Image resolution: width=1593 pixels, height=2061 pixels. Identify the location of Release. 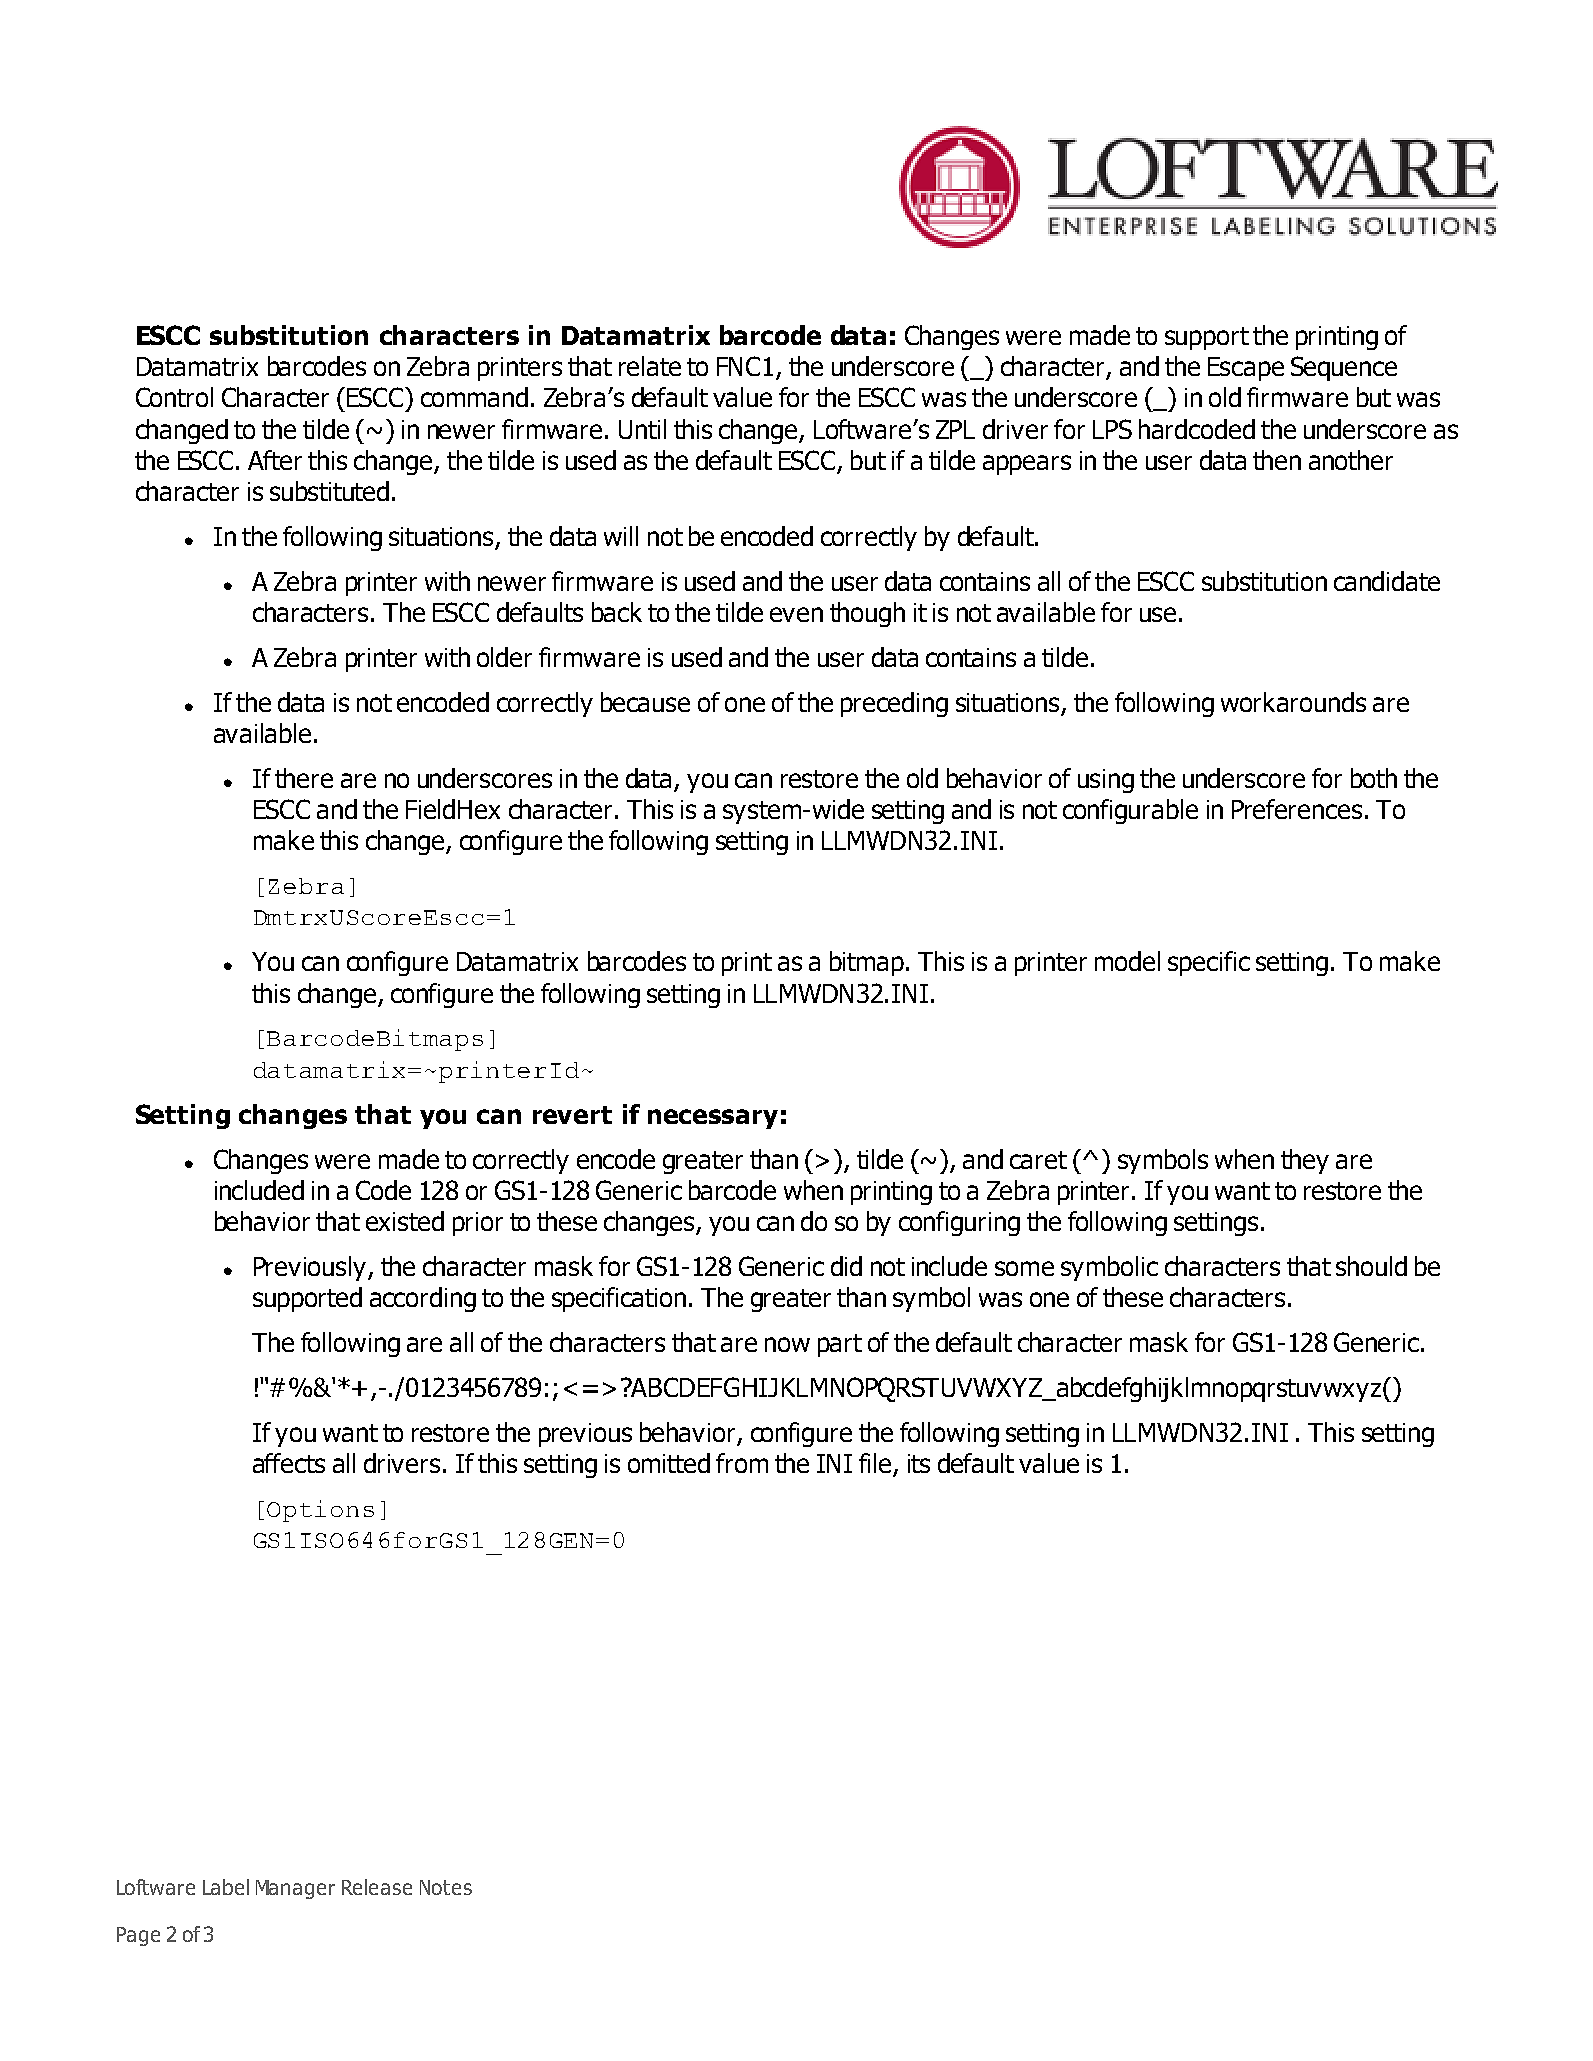
(377, 1887).
